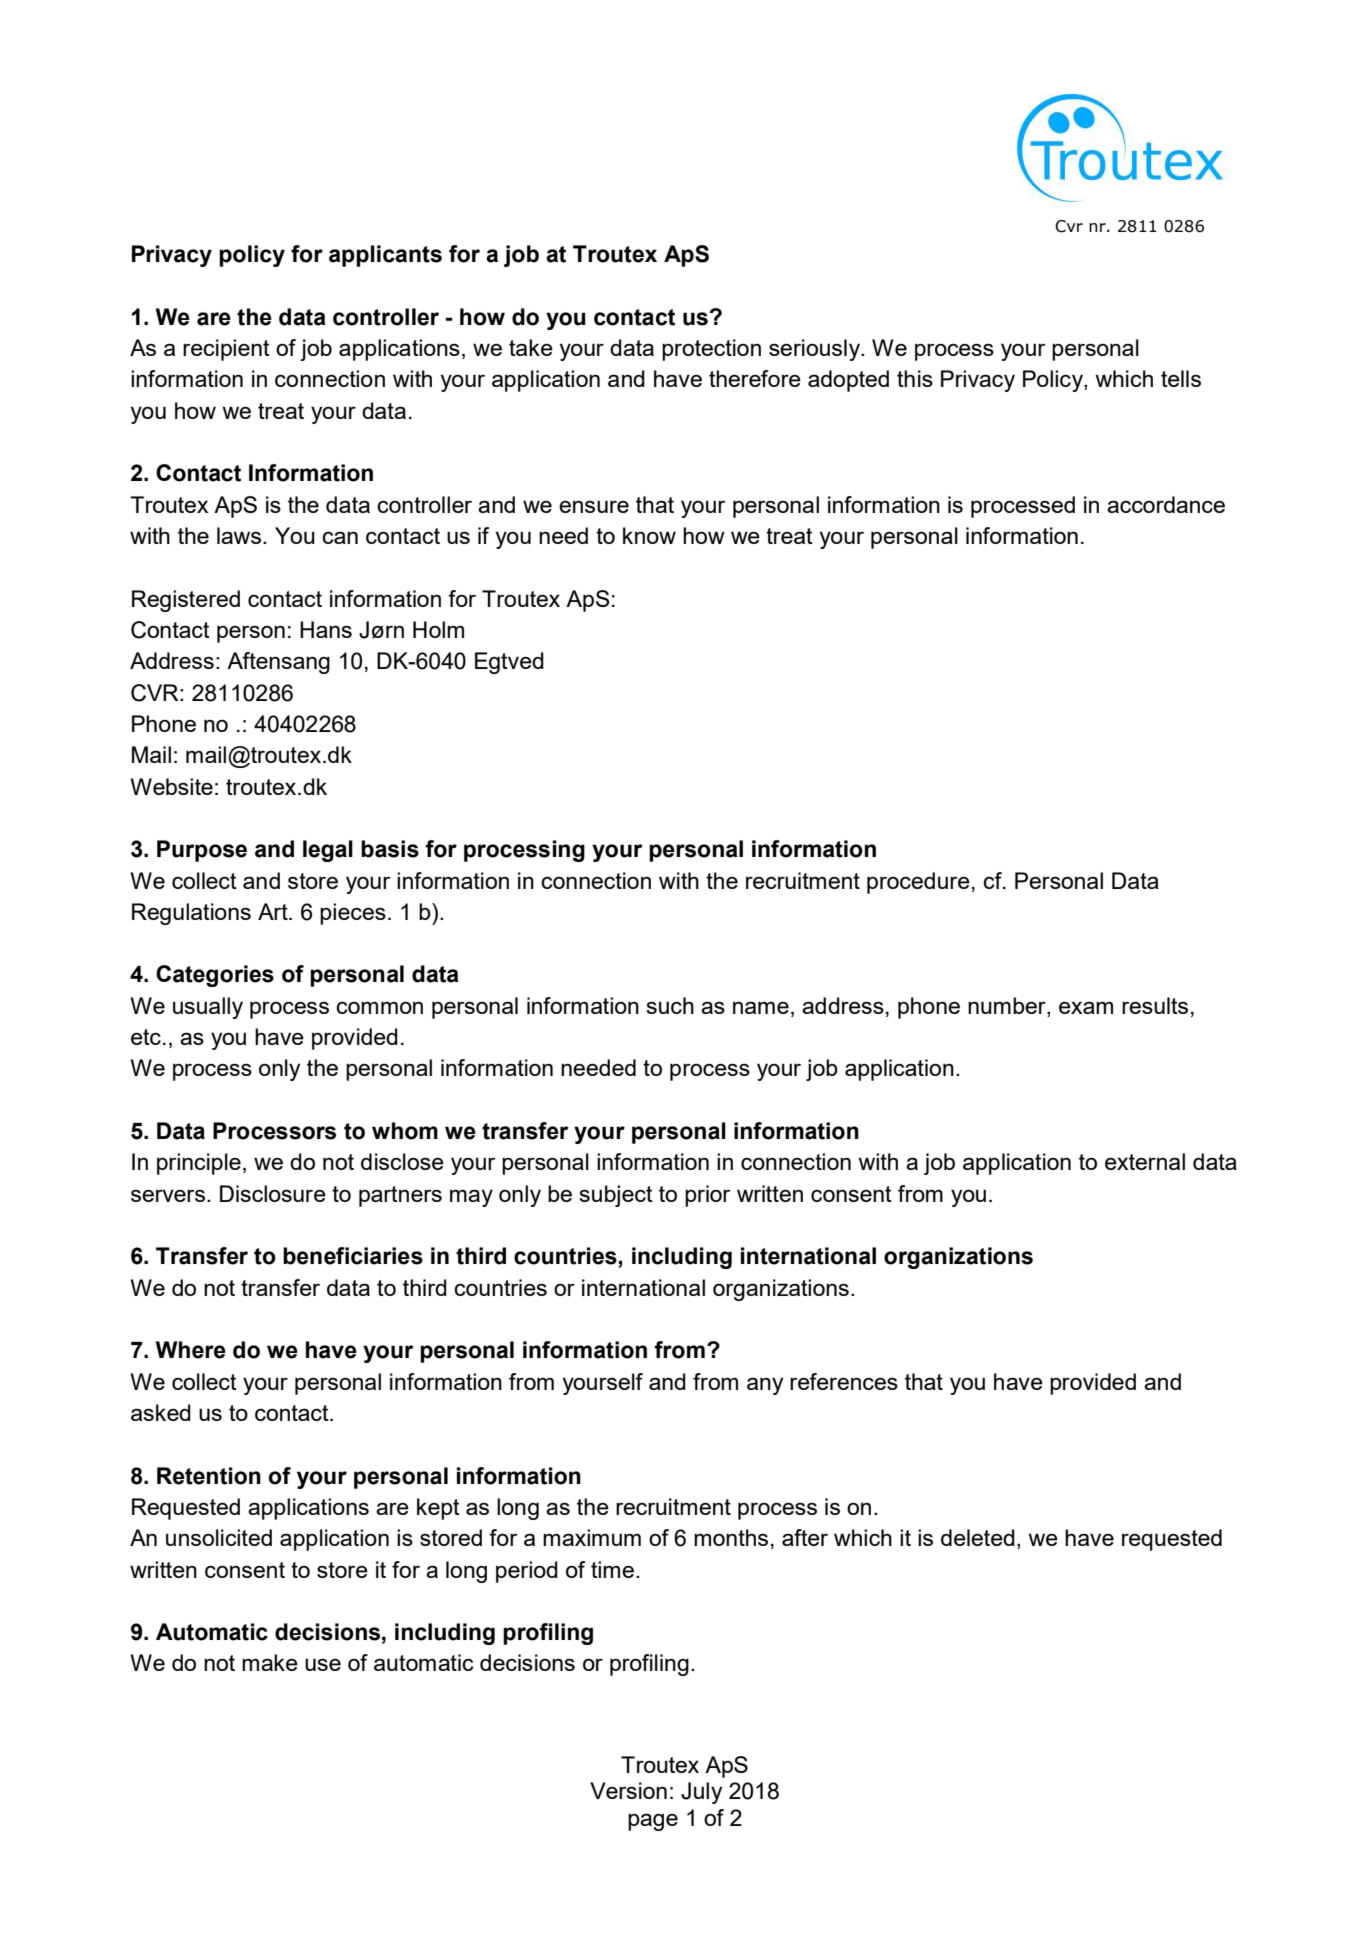 The height and width of the screenshot is (1939, 1371). Describe the element at coordinates (208, 1008) in the screenshot. I see `usually` at that location.
